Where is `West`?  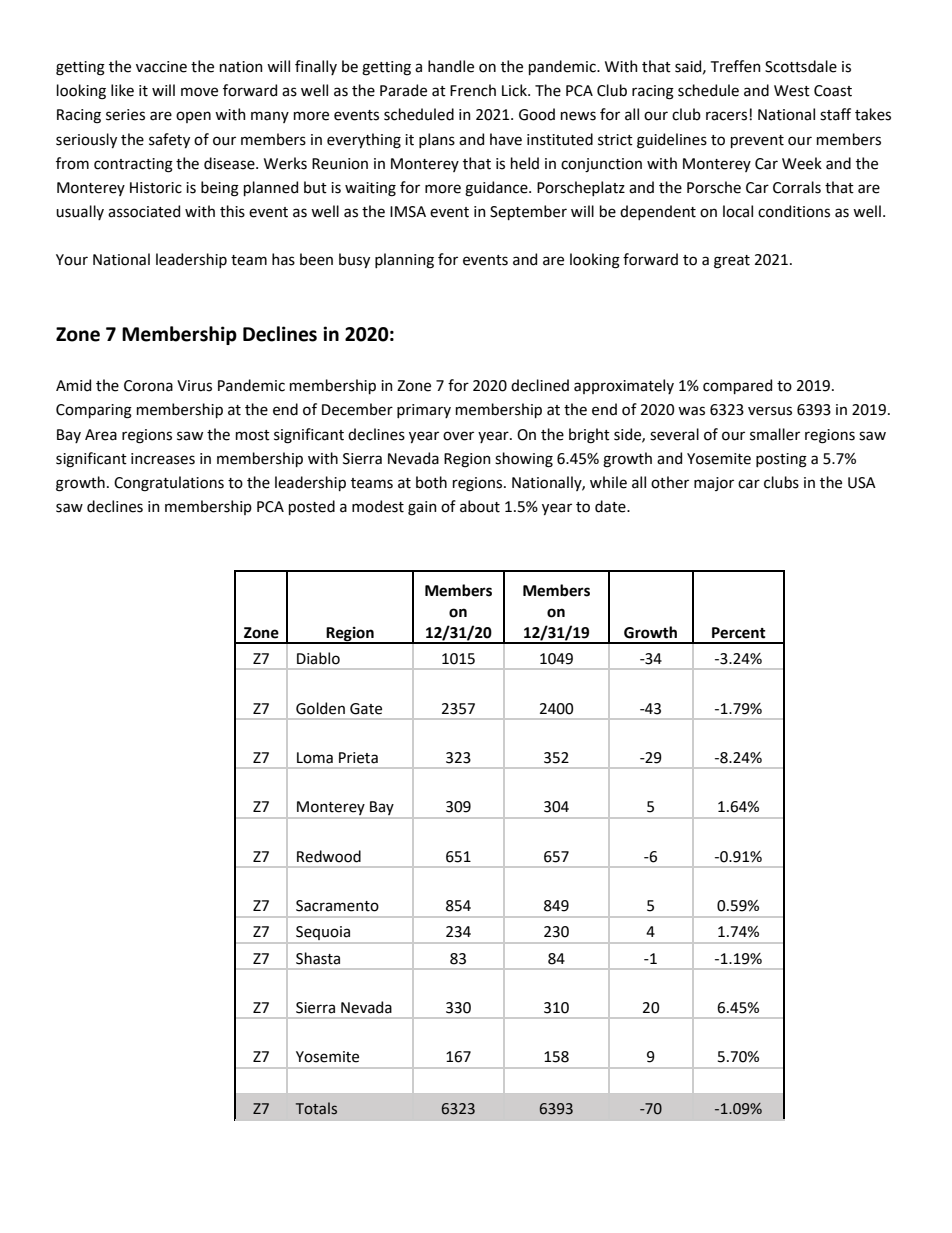 West is located at coordinates (792, 91).
